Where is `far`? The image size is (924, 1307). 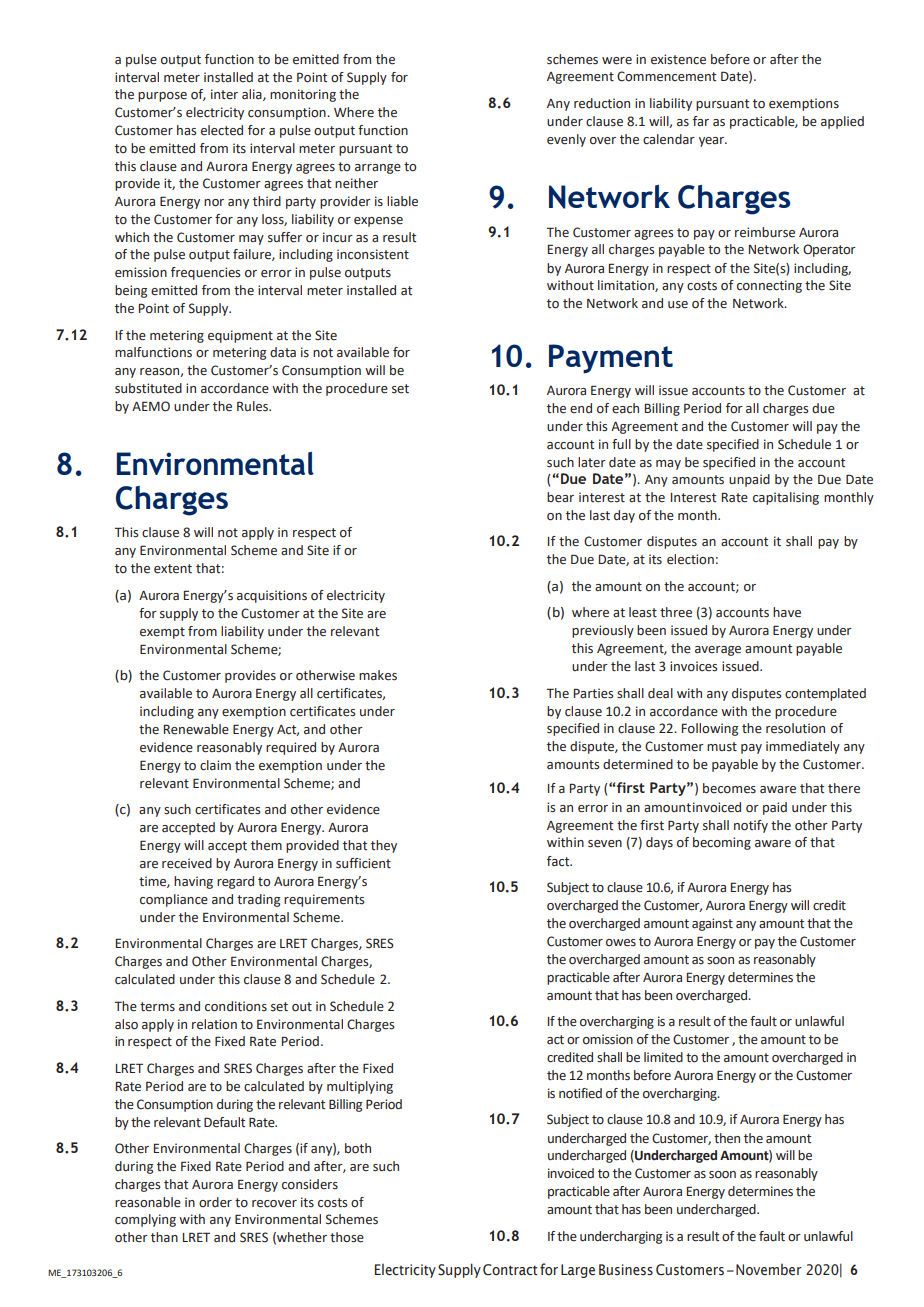
far is located at coordinates (701, 121).
